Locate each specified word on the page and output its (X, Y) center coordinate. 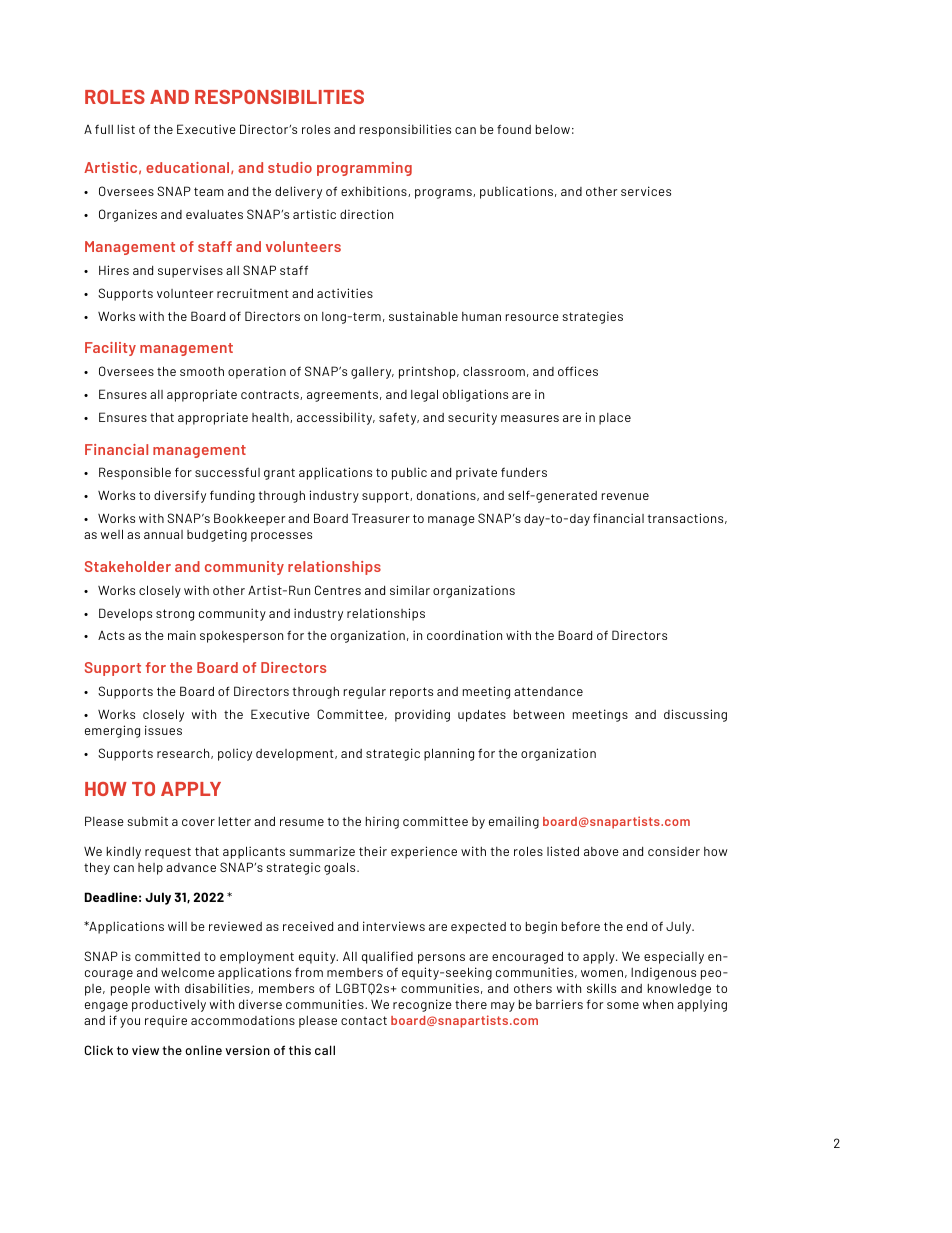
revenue (625, 496)
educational (189, 168)
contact (364, 1020)
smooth (202, 371)
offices (578, 371)
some (623, 1005)
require (166, 1021)
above (601, 851)
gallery (372, 373)
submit (148, 821)
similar (410, 590)
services (646, 191)
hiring (382, 823)
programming (364, 169)
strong (175, 615)
